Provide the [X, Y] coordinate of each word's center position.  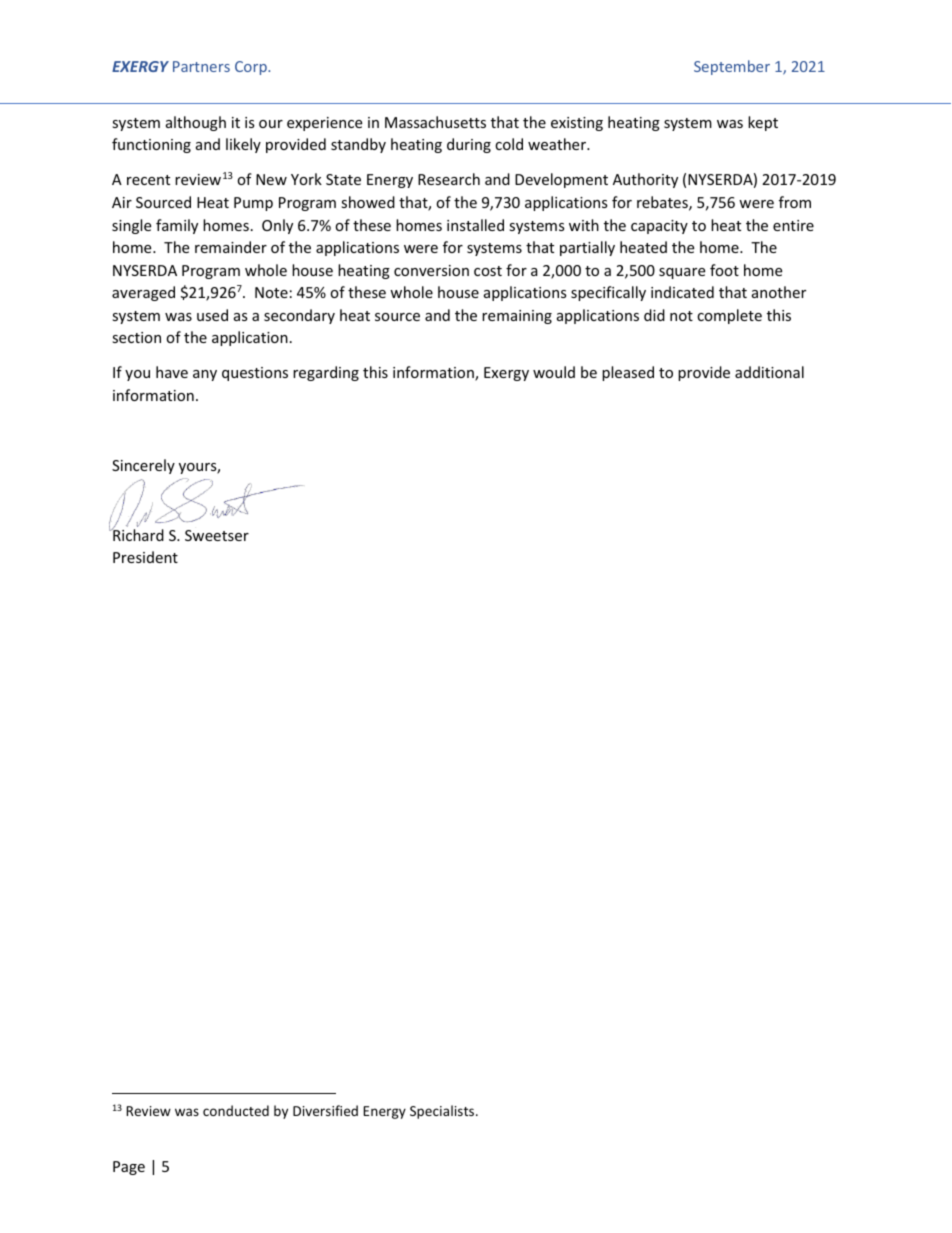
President [145, 557]
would [554, 372]
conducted [236, 1110]
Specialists [443, 1112]
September [732, 67]
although [196, 123]
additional [769, 372]
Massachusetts [435, 122]
